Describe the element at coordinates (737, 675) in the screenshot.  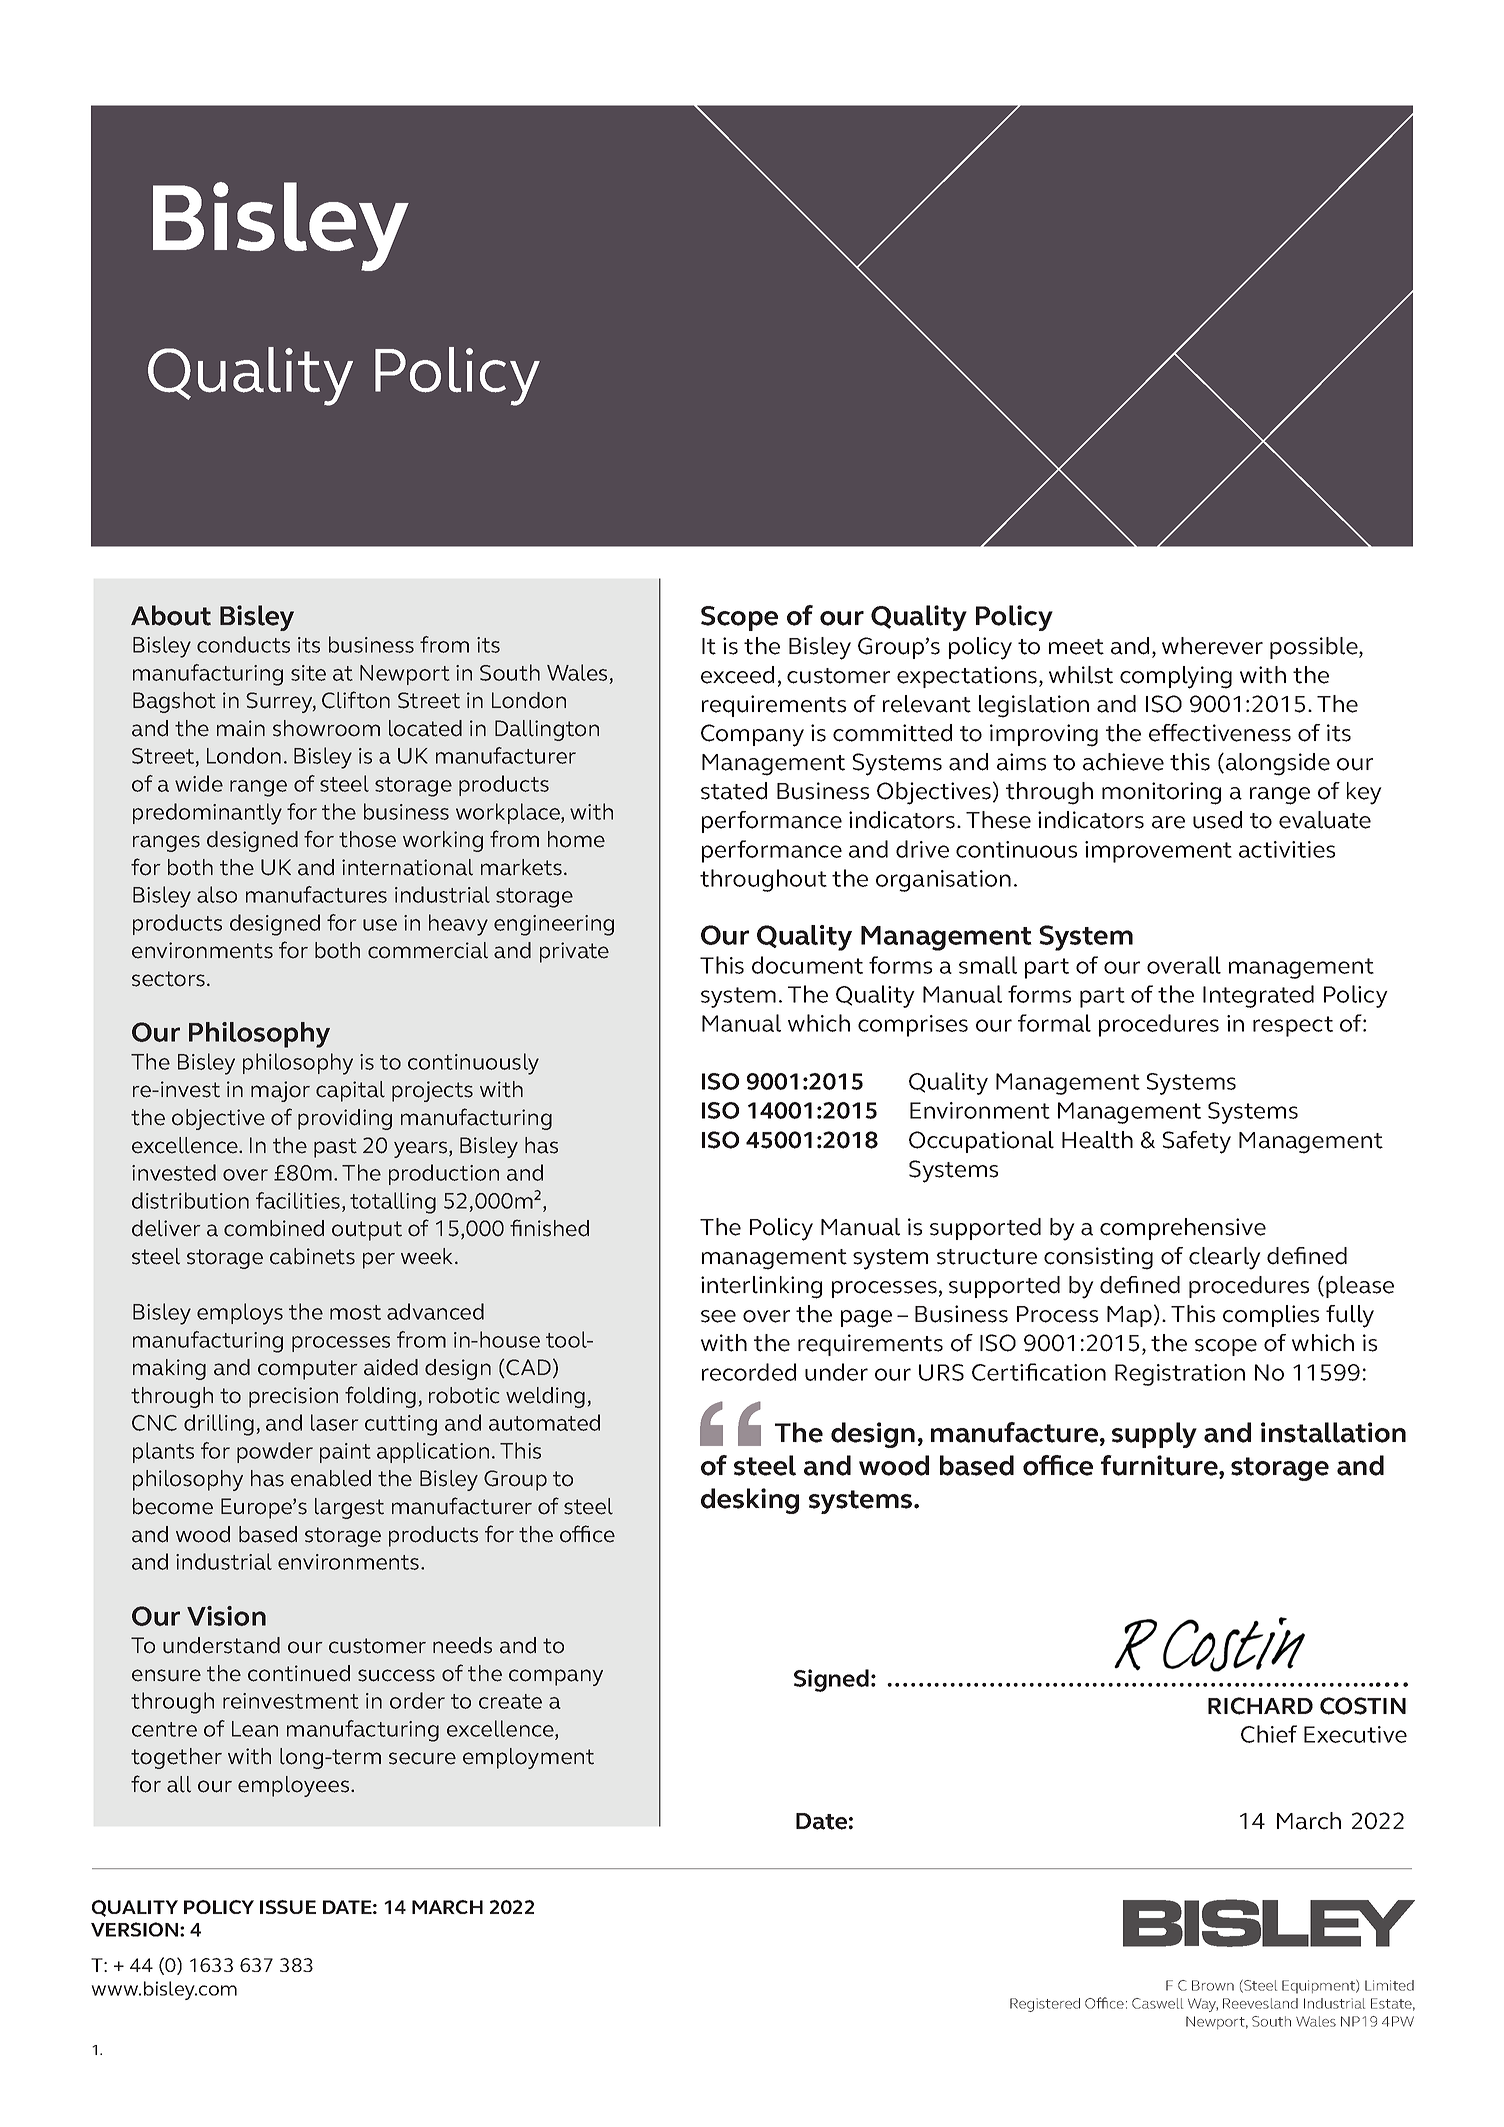
I see `exceed` at that location.
